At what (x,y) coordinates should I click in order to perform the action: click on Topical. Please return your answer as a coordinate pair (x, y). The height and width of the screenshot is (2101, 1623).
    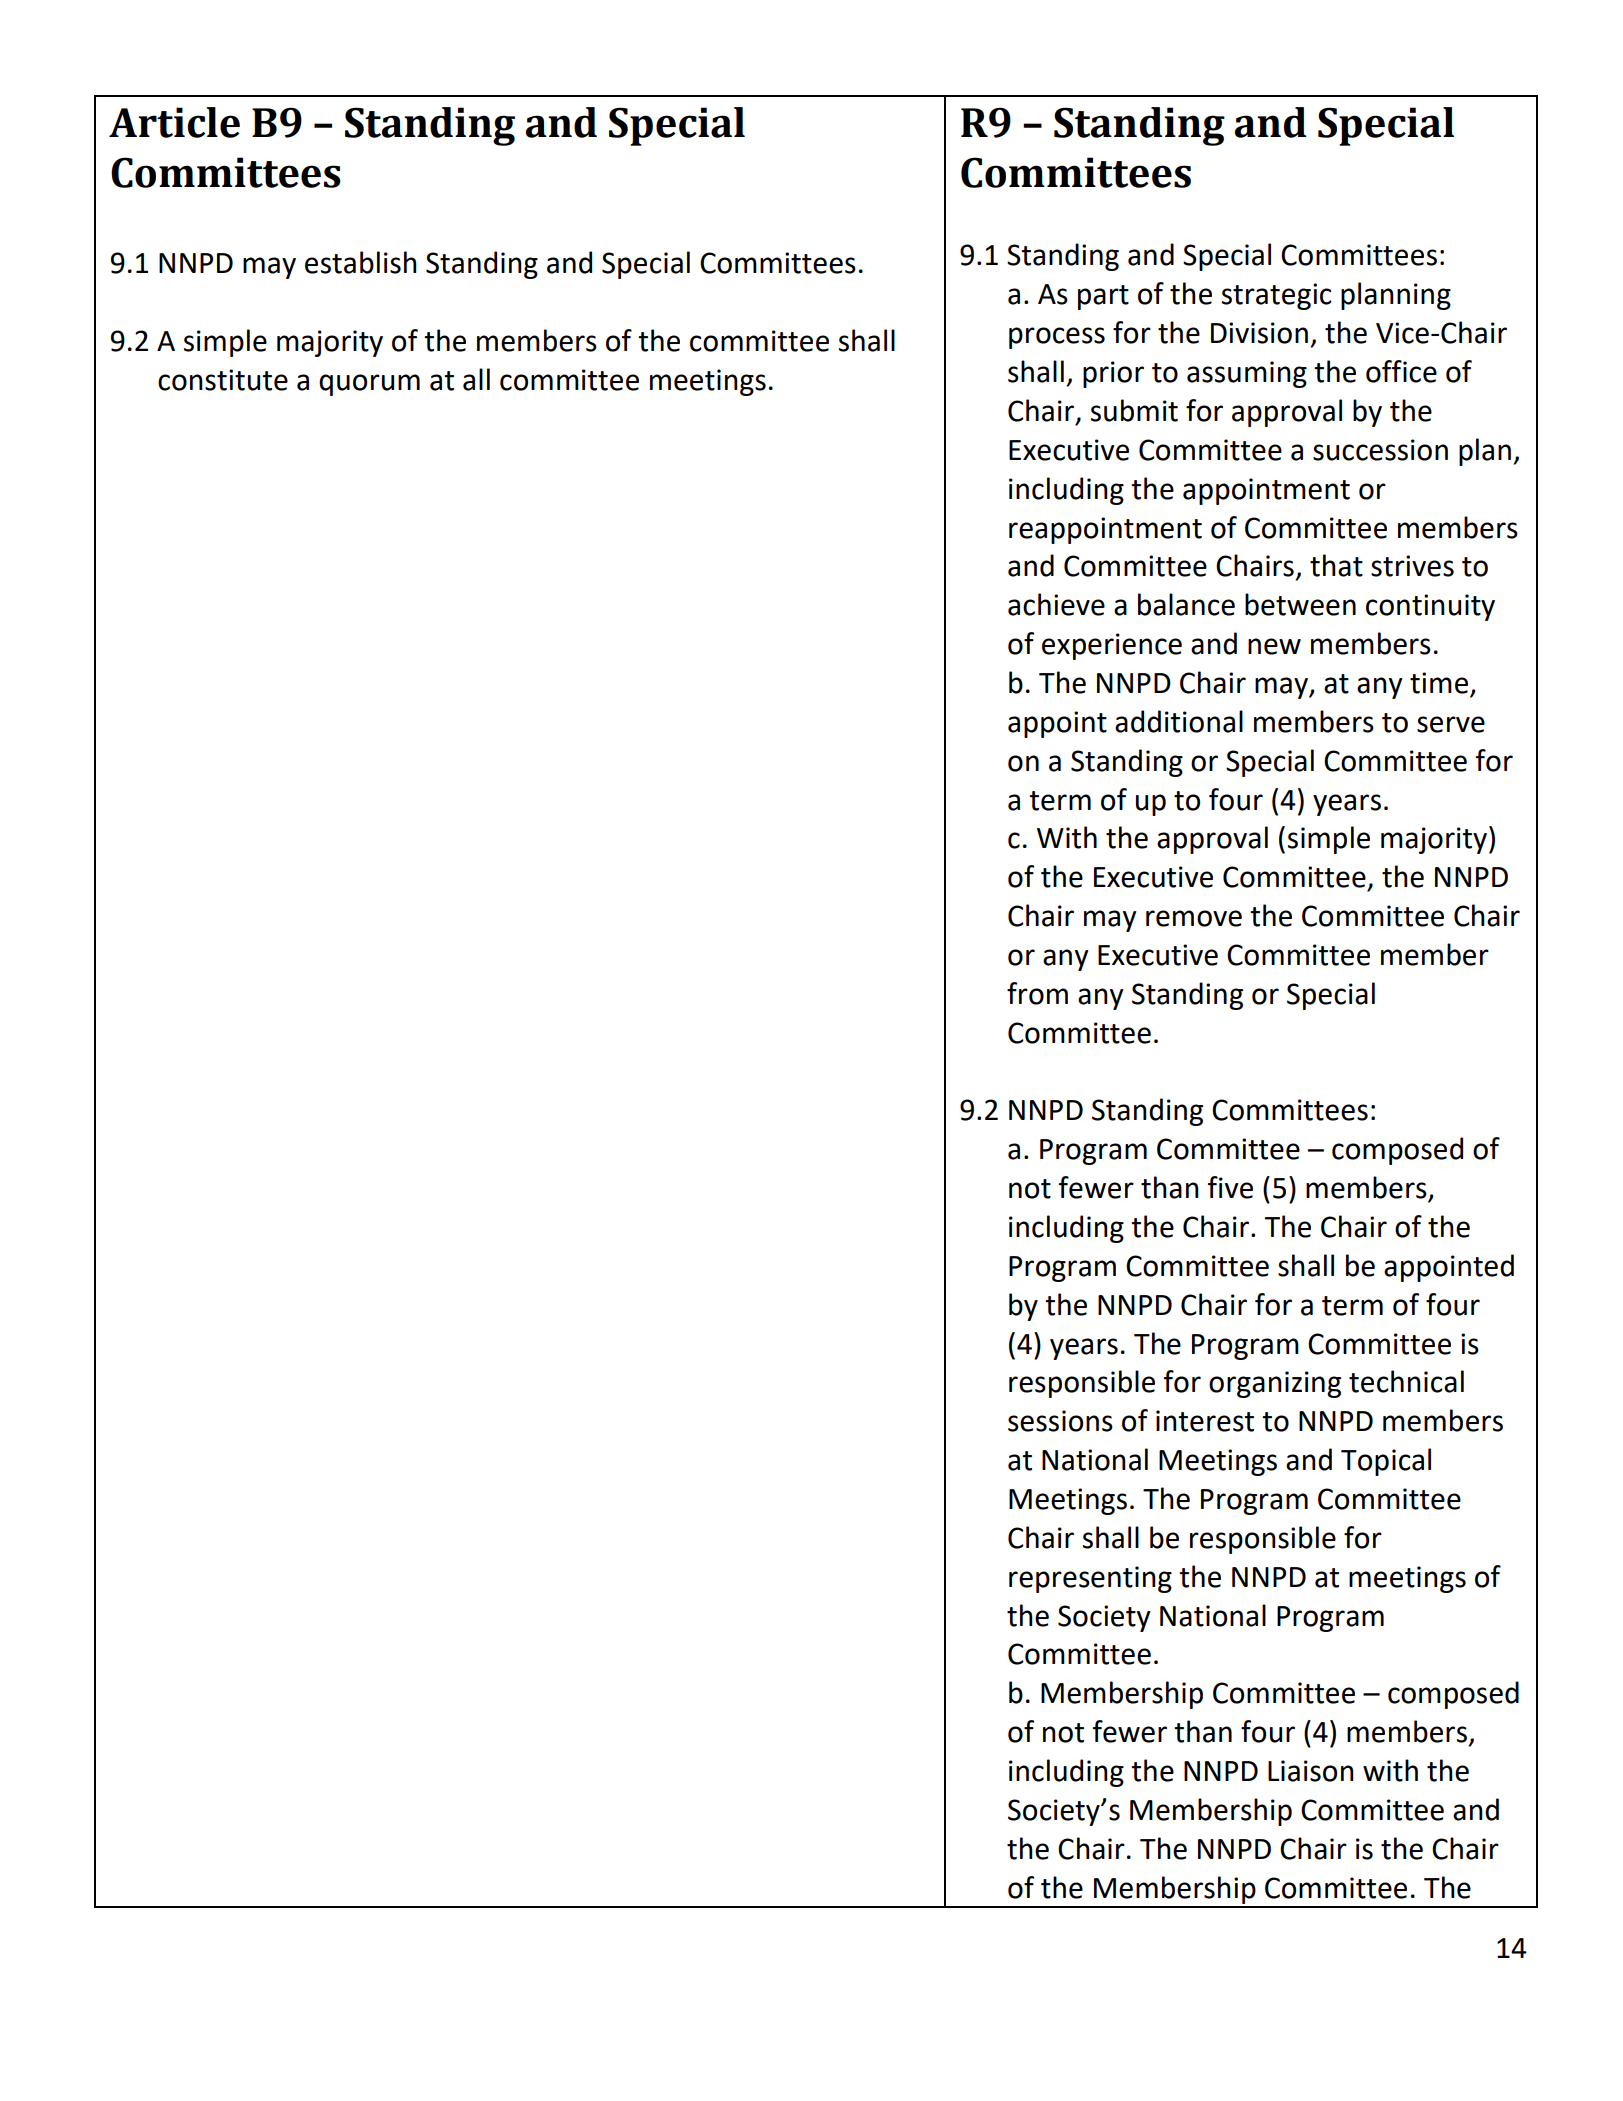
    Looking at the image, I should click on (1386, 1462).
